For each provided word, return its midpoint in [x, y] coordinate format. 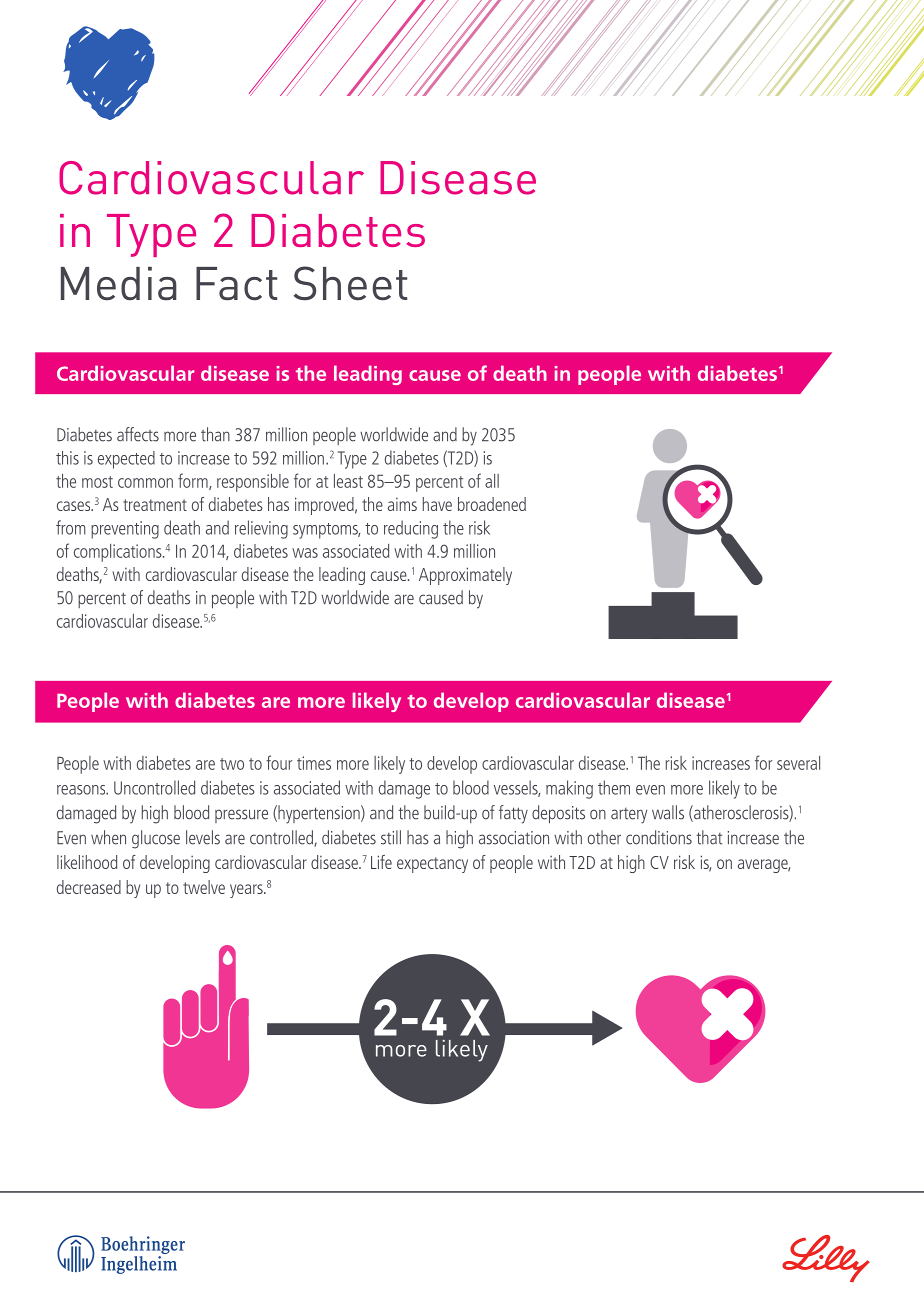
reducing [411, 529]
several [798, 763]
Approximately [465, 576]
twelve [204, 887]
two [232, 764]
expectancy [432, 865]
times [314, 763]
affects [138, 434]
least [348, 481]
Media [119, 283]
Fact [236, 284]
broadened [492, 504]
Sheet [350, 283]
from [70, 527]
